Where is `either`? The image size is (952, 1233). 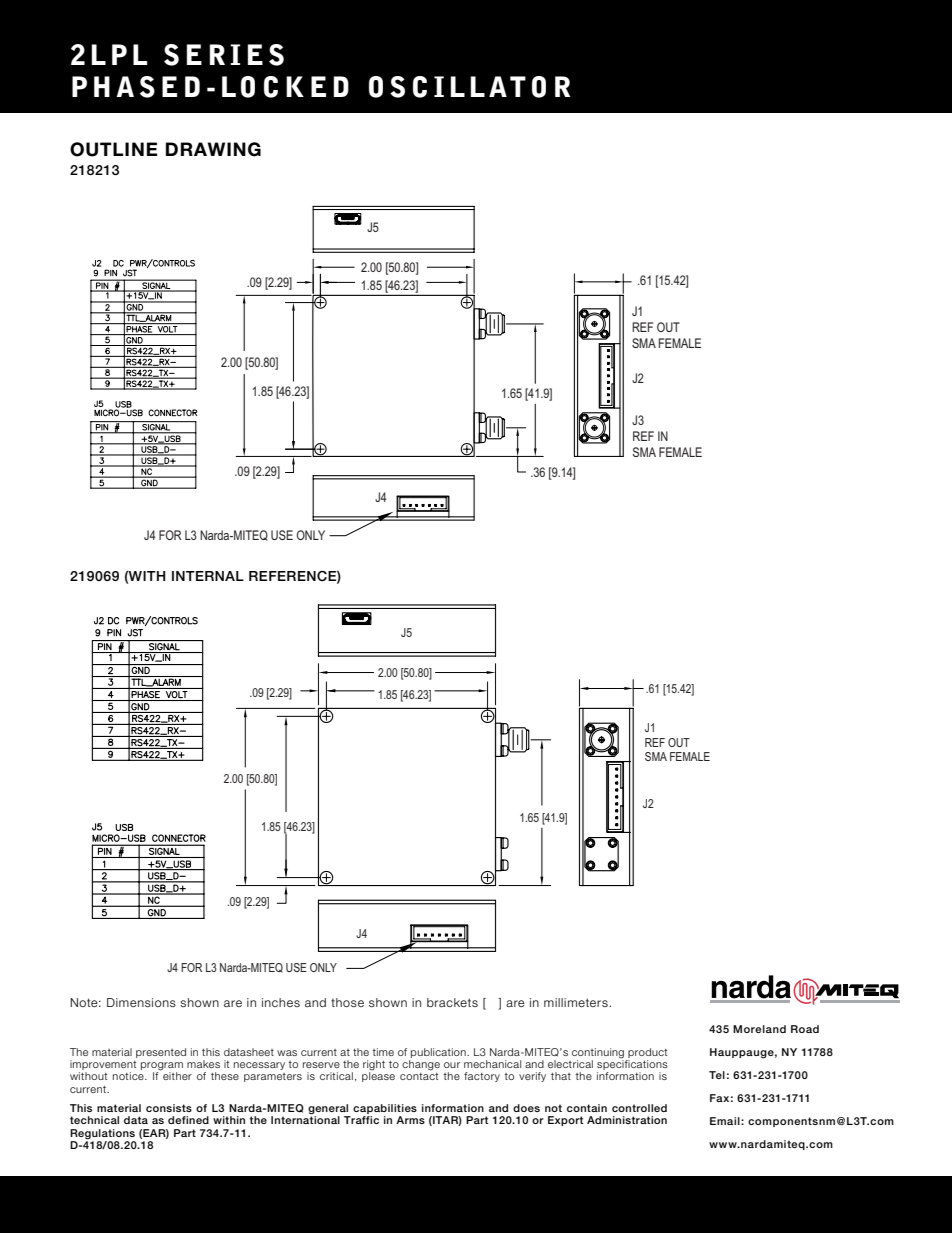 either is located at coordinates (177, 1076).
